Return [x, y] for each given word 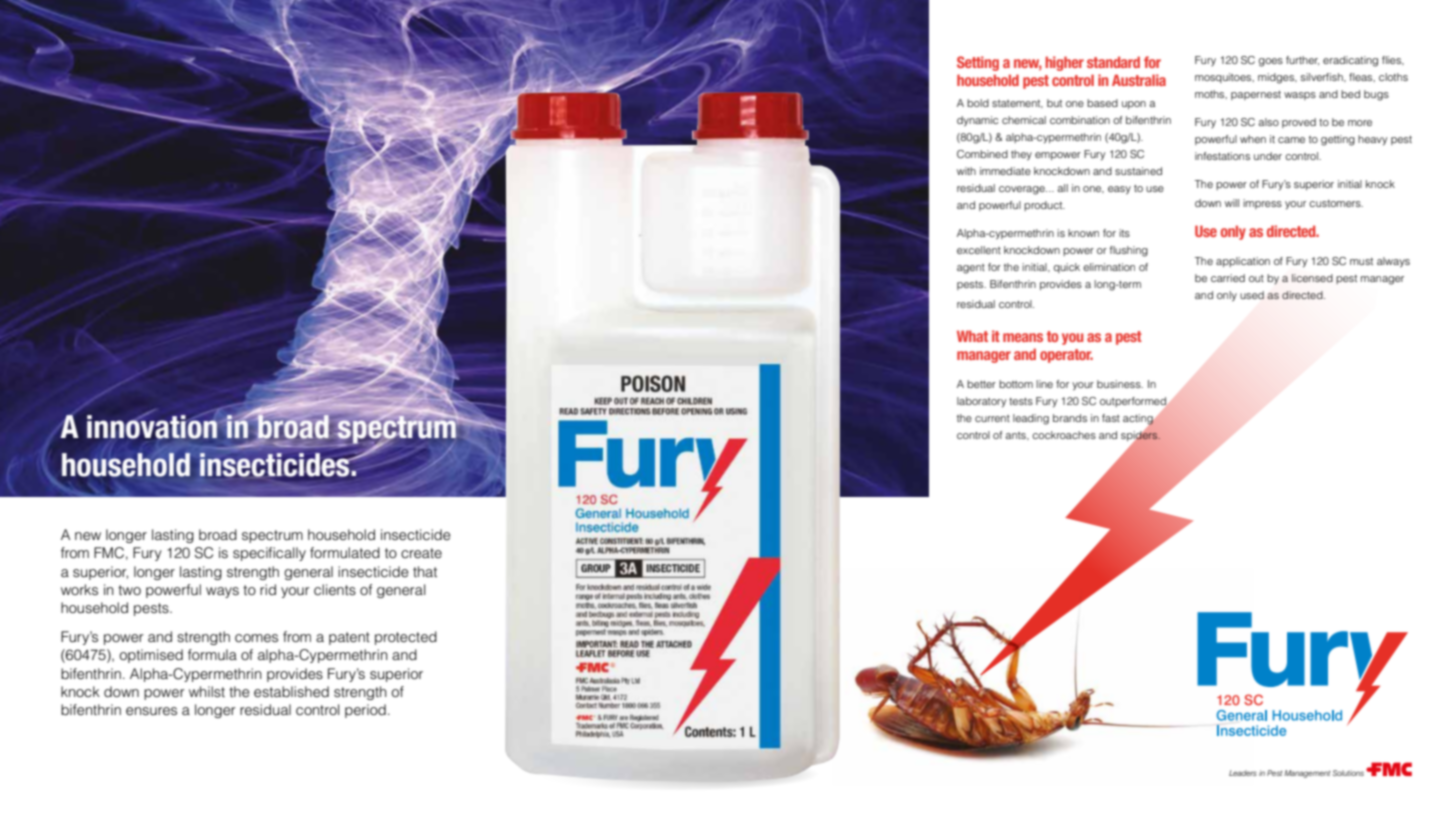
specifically [269, 554]
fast [1111, 418]
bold [978, 103]
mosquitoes [1224, 78]
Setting [978, 63]
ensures [151, 711]
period [365, 711]
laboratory [981, 402]
